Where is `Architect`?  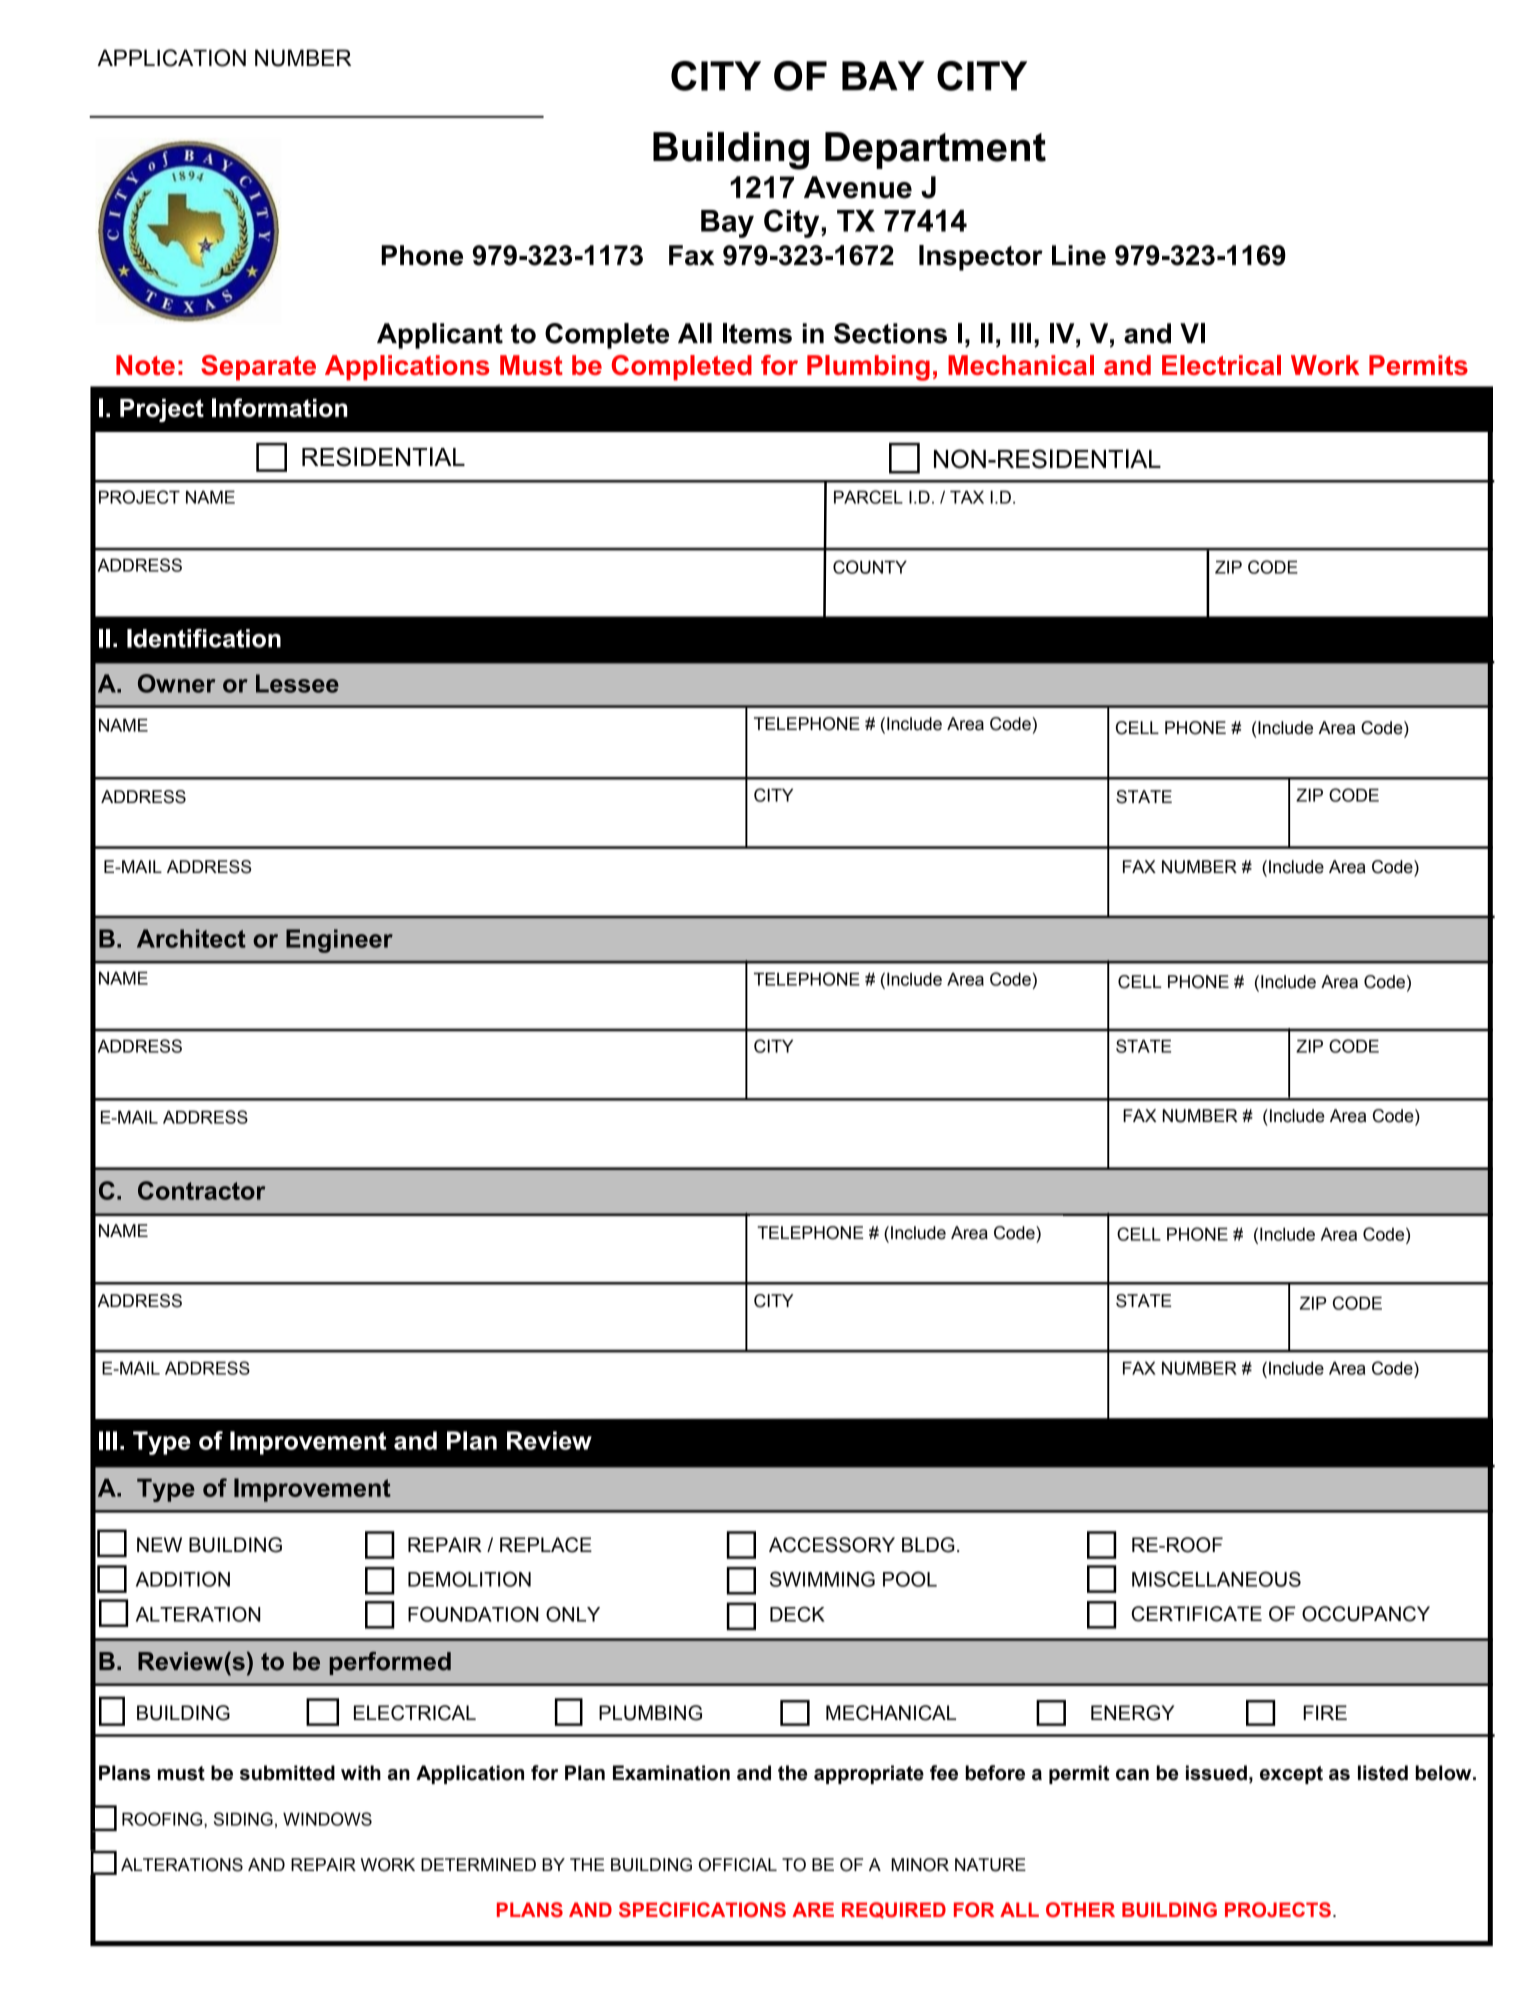 Architect is located at coordinates (191, 938).
